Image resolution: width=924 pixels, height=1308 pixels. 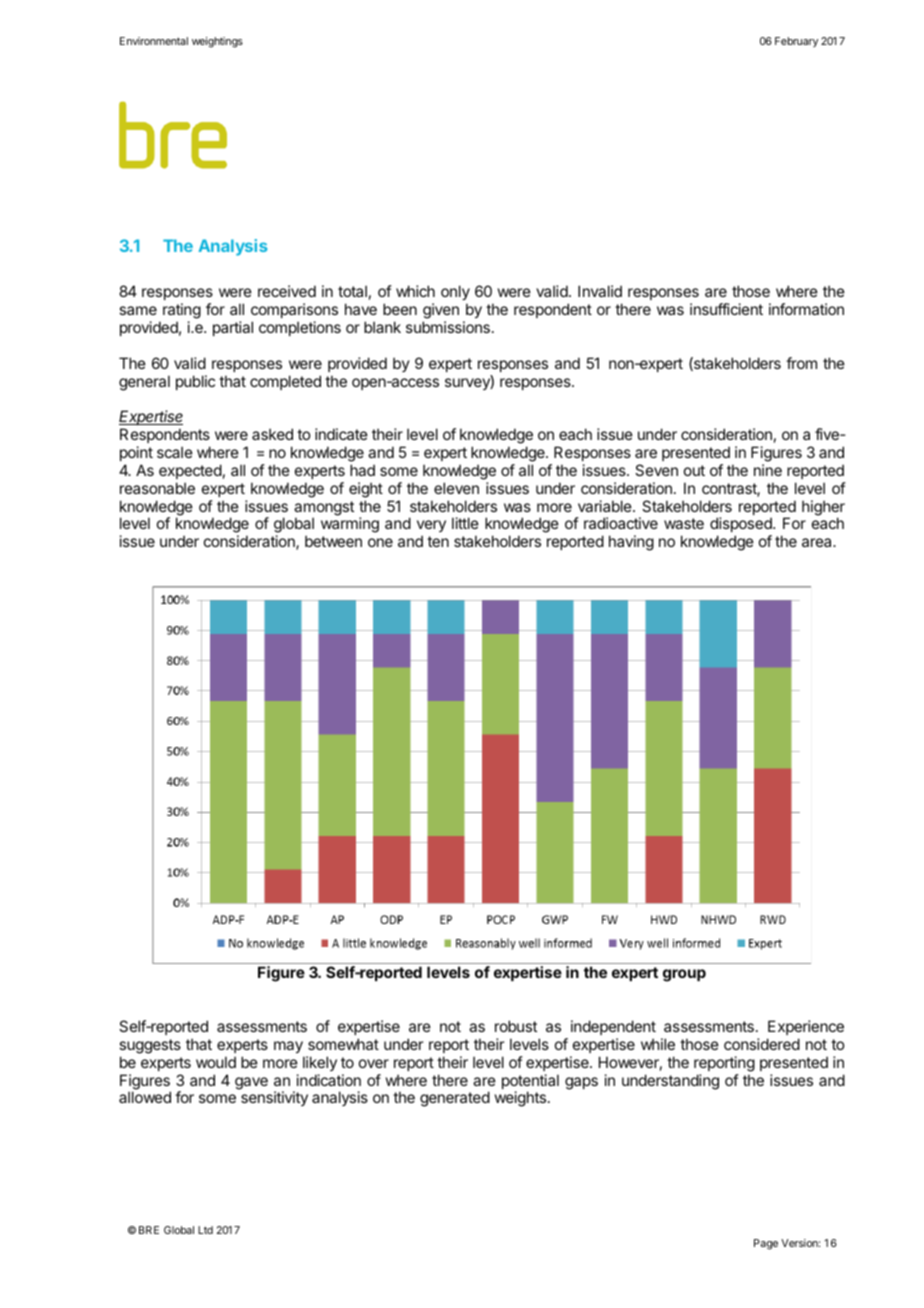 I want to click on Ltd, so click(x=205, y=1230).
